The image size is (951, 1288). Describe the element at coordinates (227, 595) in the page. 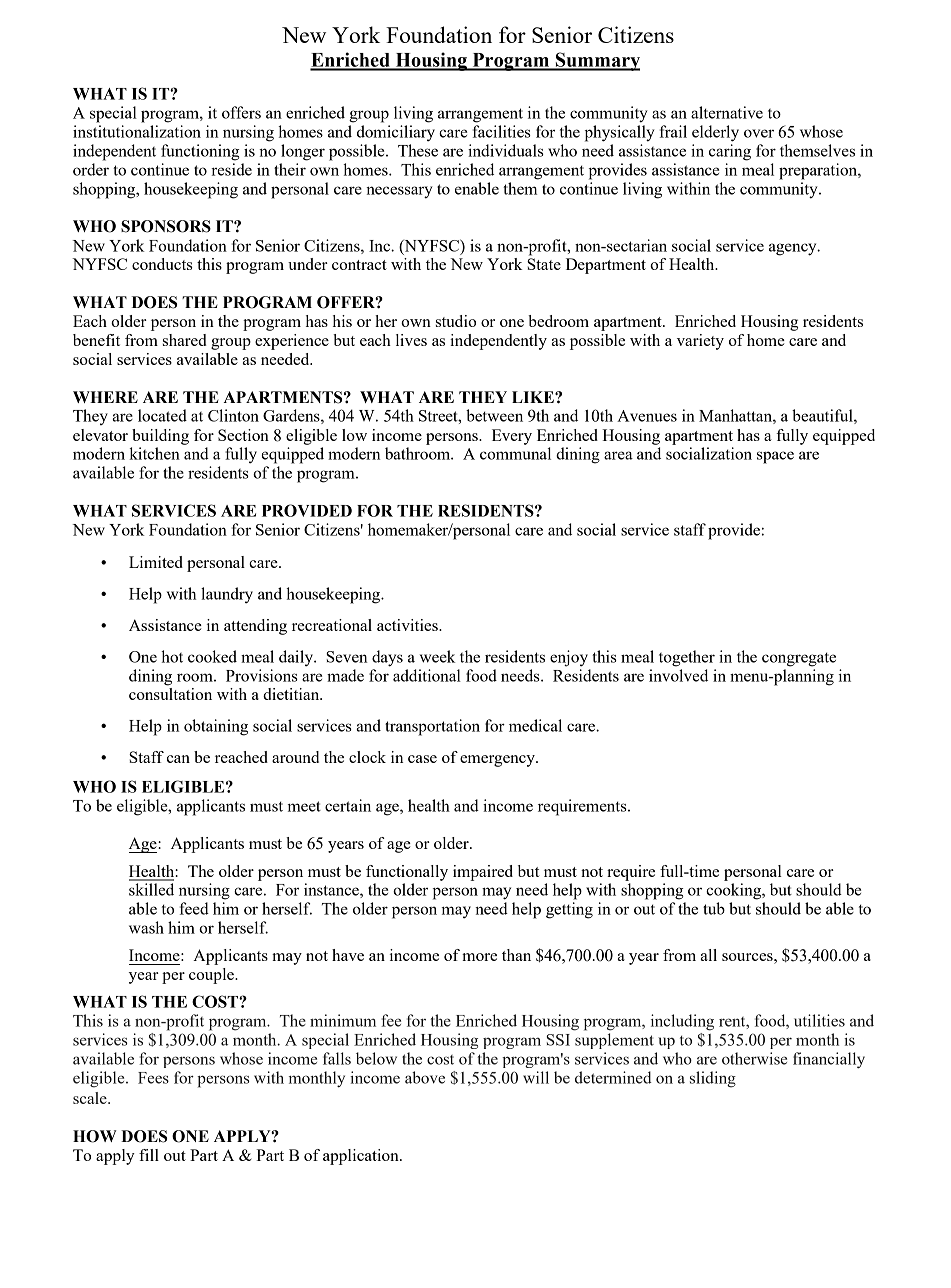

I see `laundry` at that location.
